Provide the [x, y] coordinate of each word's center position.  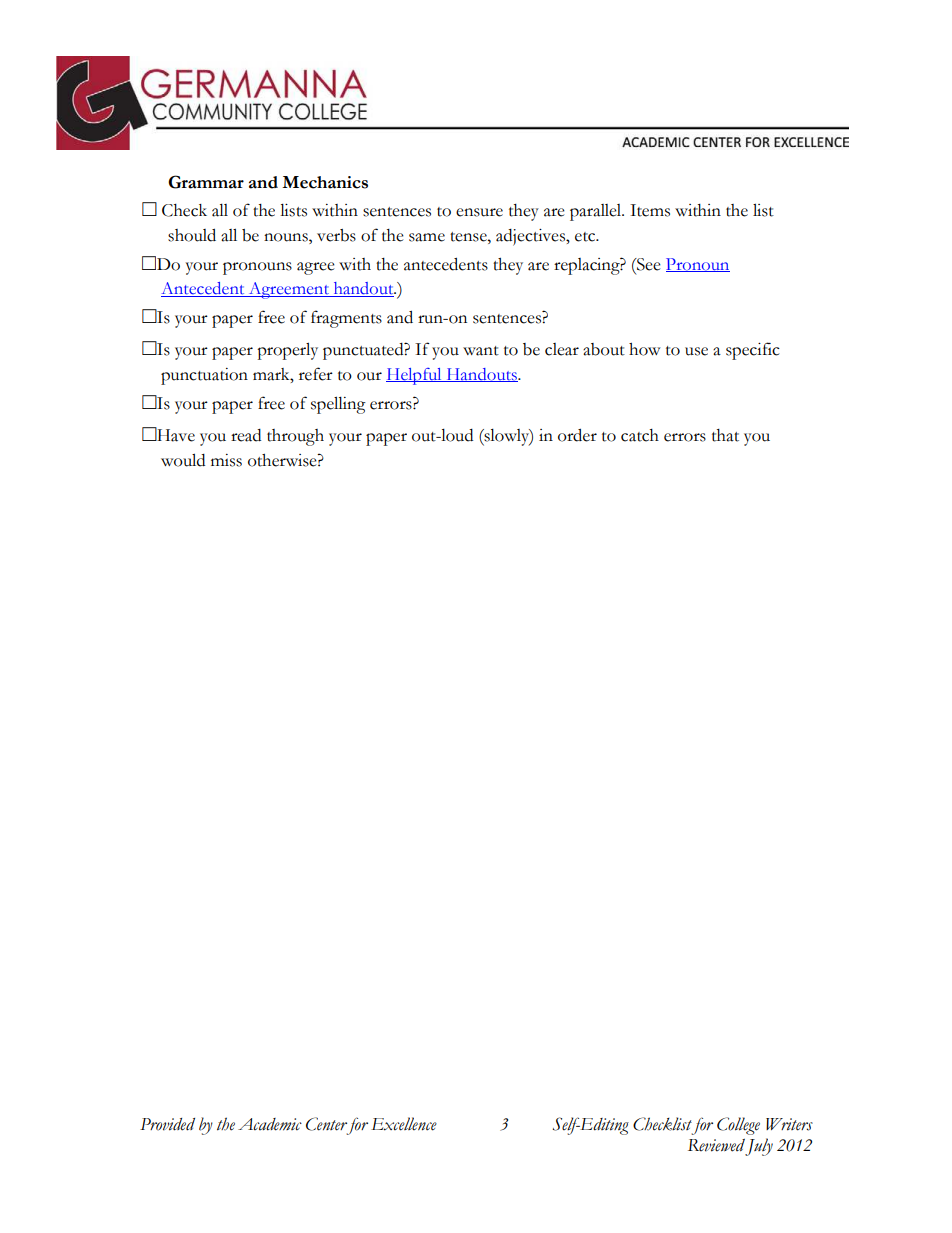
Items [650, 210]
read [246, 435]
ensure [479, 212]
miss [226, 460]
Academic [270, 1124]
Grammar [206, 182]
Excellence [404, 1124]
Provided [167, 1124]
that [725, 435]
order [577, 435]
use [696, 351]
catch [640, 435]
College [738, 1126]
